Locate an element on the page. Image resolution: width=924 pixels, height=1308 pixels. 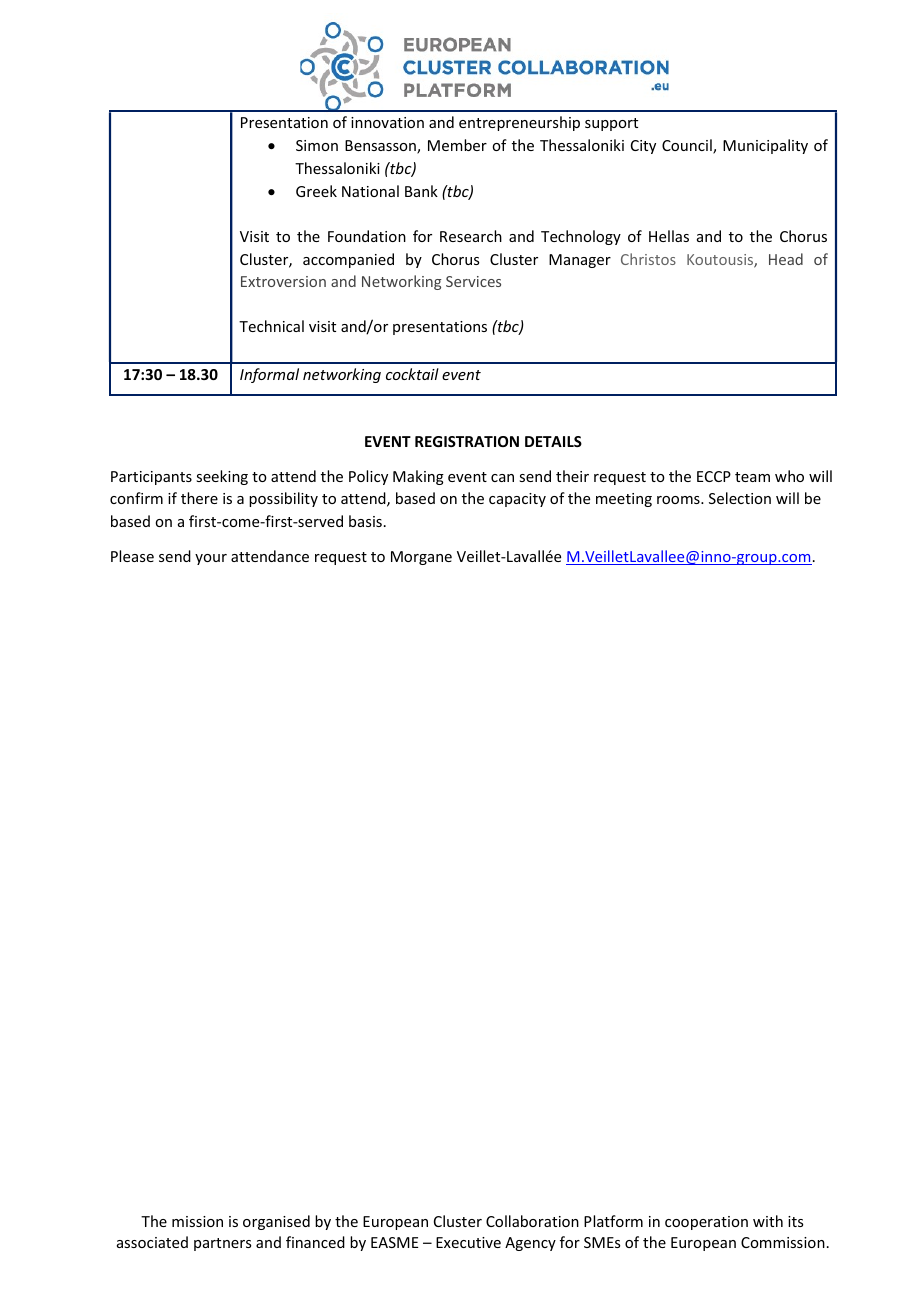
your is located at coordinates (211, 559).
